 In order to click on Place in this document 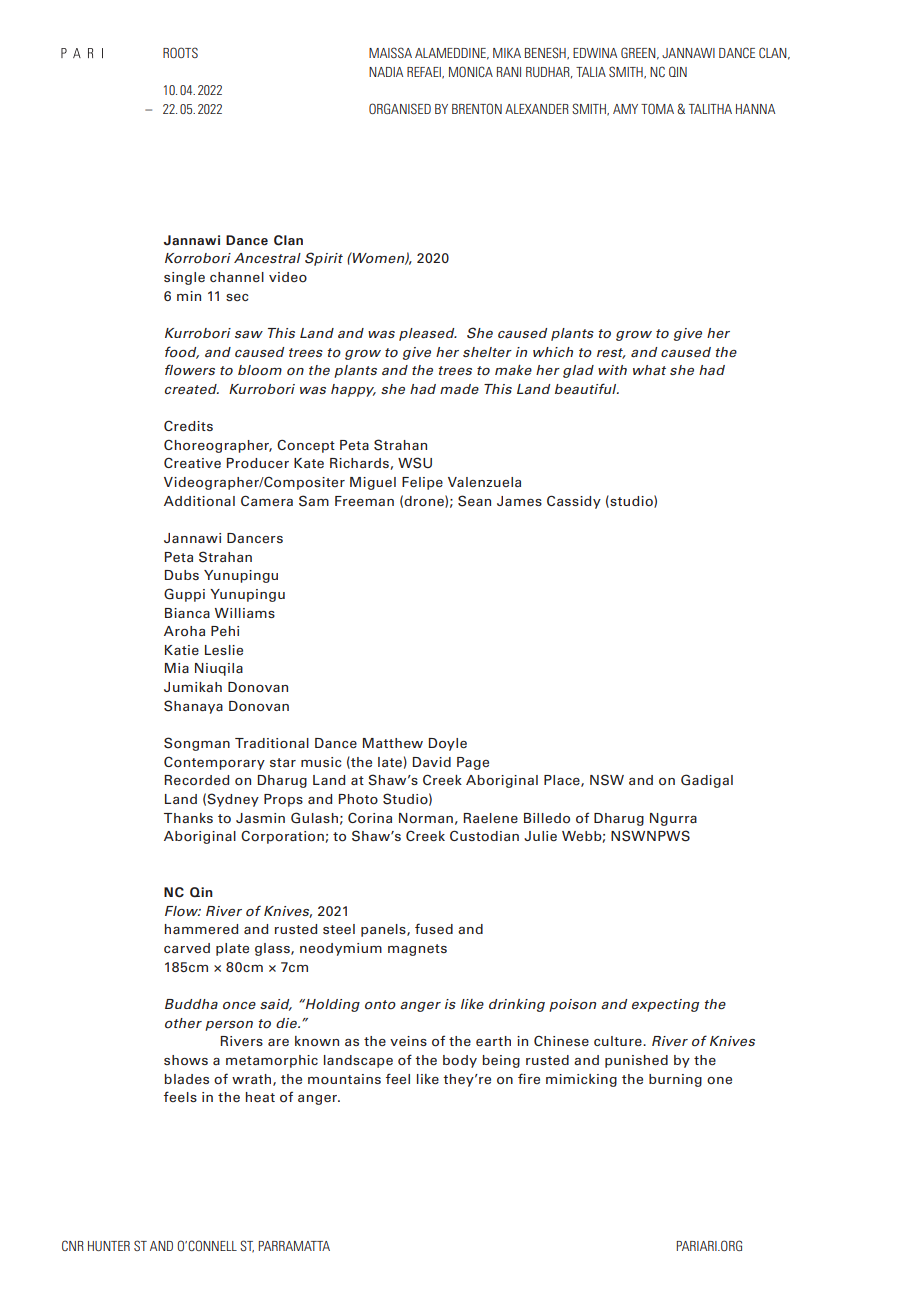, I will do `click(563, 781)`.
